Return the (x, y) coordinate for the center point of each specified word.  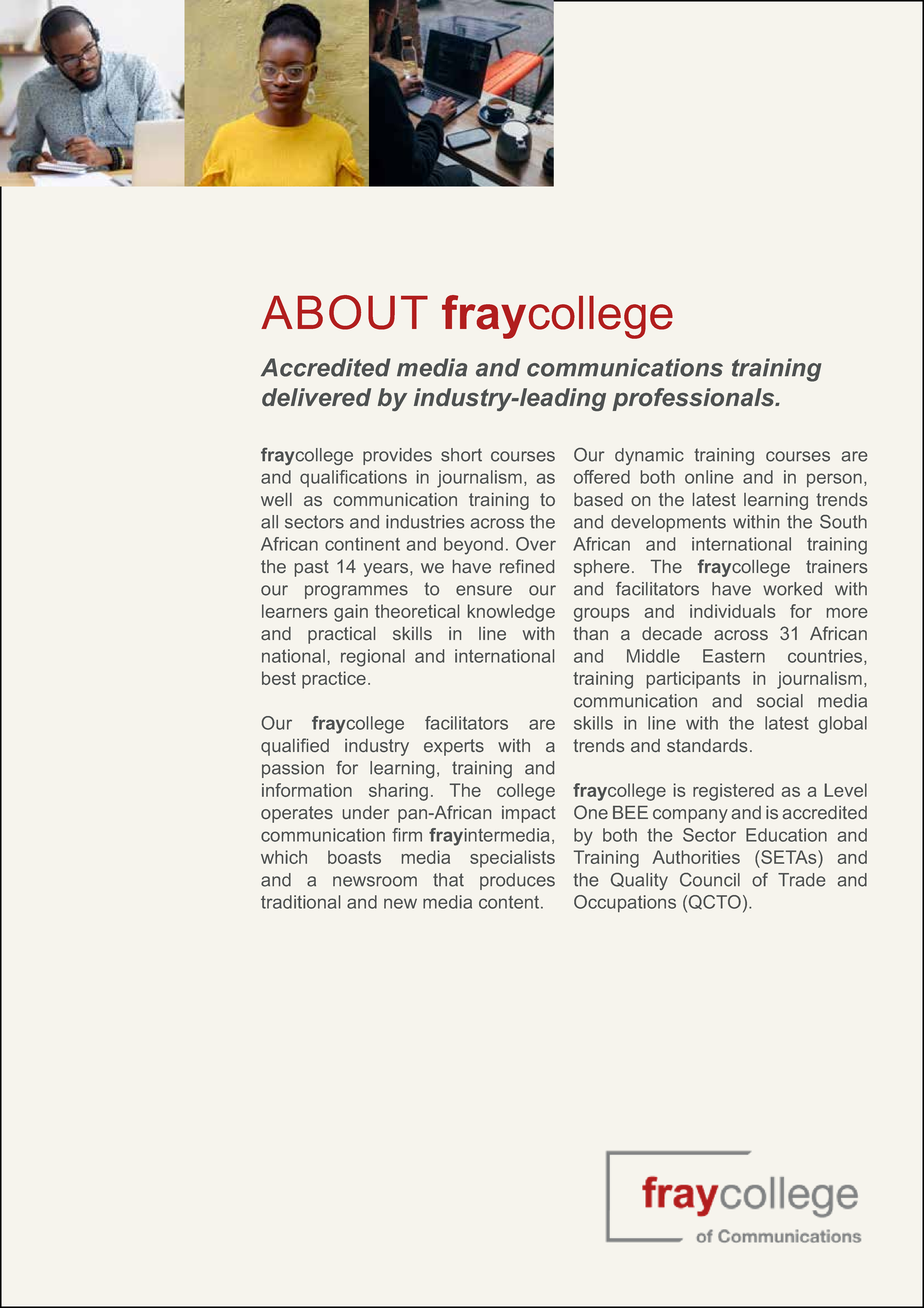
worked (792, 589)
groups (601, 615)
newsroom (375, 881)
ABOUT (344, 312)
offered (602, 477)
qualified (295, 747)
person (834, 480)
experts (454, 747)
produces (517, 881)
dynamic (649, 456)
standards (707, 745)
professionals (695, 399)
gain (351, 613)
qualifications (353, 478)
